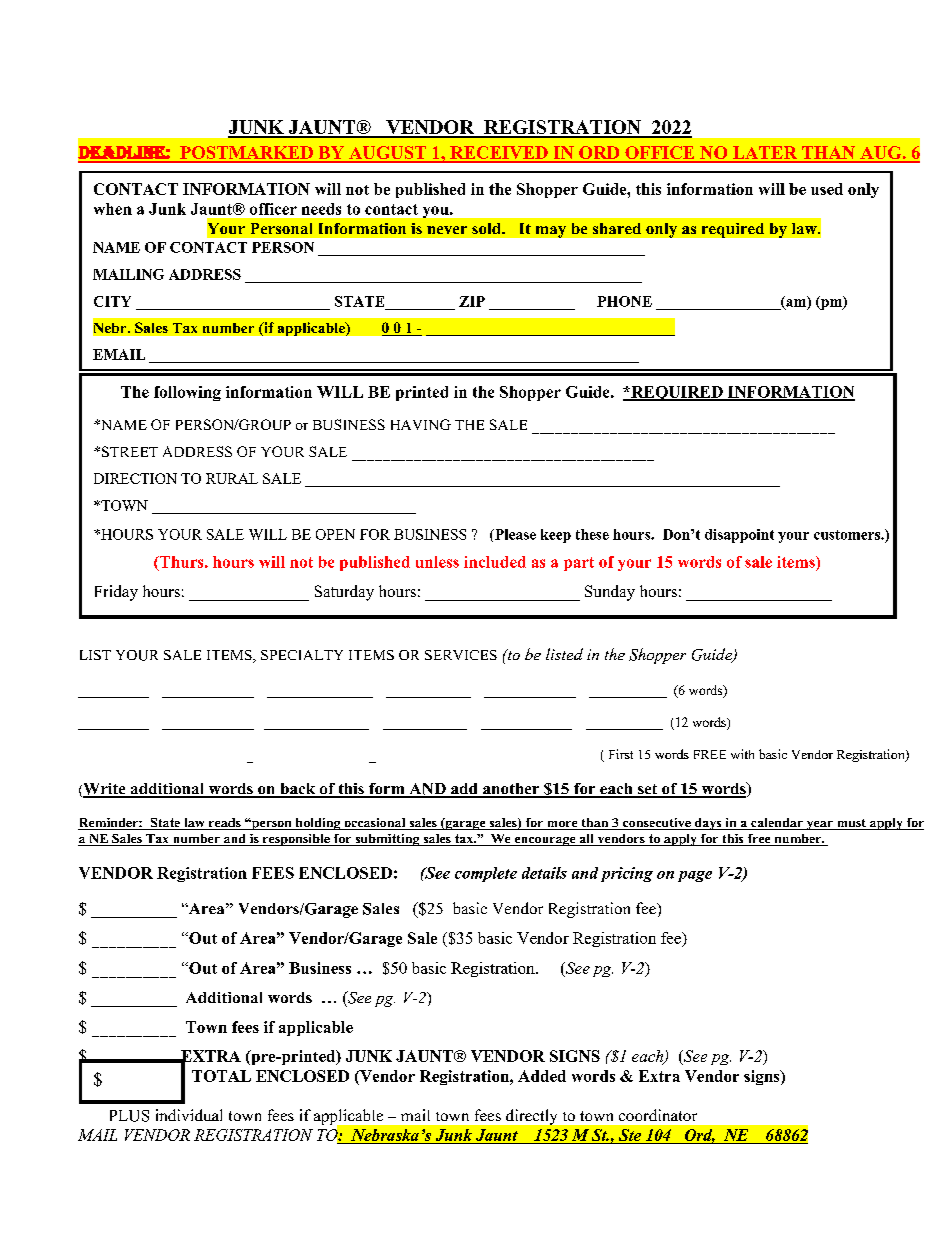 This document has width=952, height=1233. Describe the element at coordinates (487, 228) in the document. I see `sold` at that location.
